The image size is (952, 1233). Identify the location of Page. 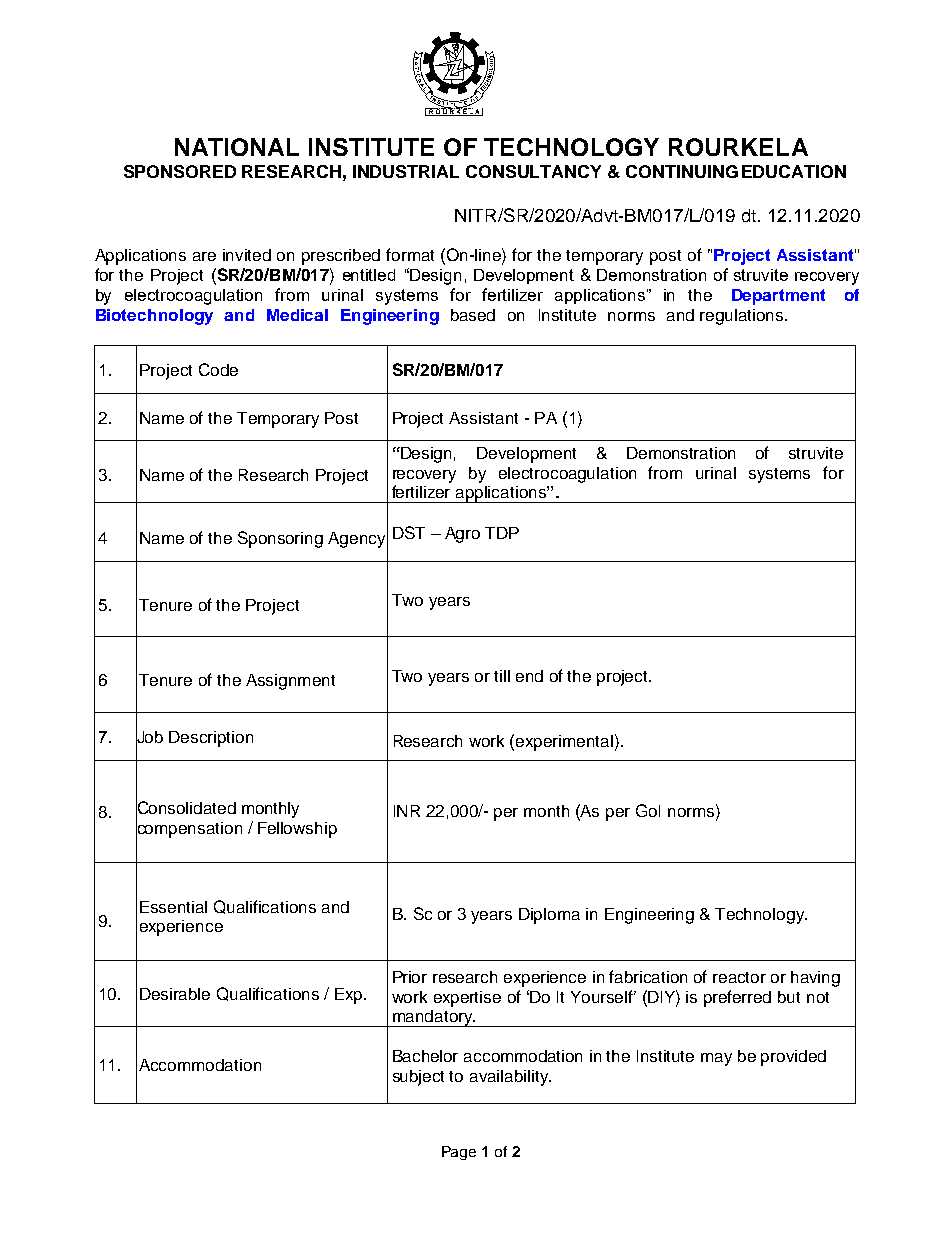
(459, 1153).
